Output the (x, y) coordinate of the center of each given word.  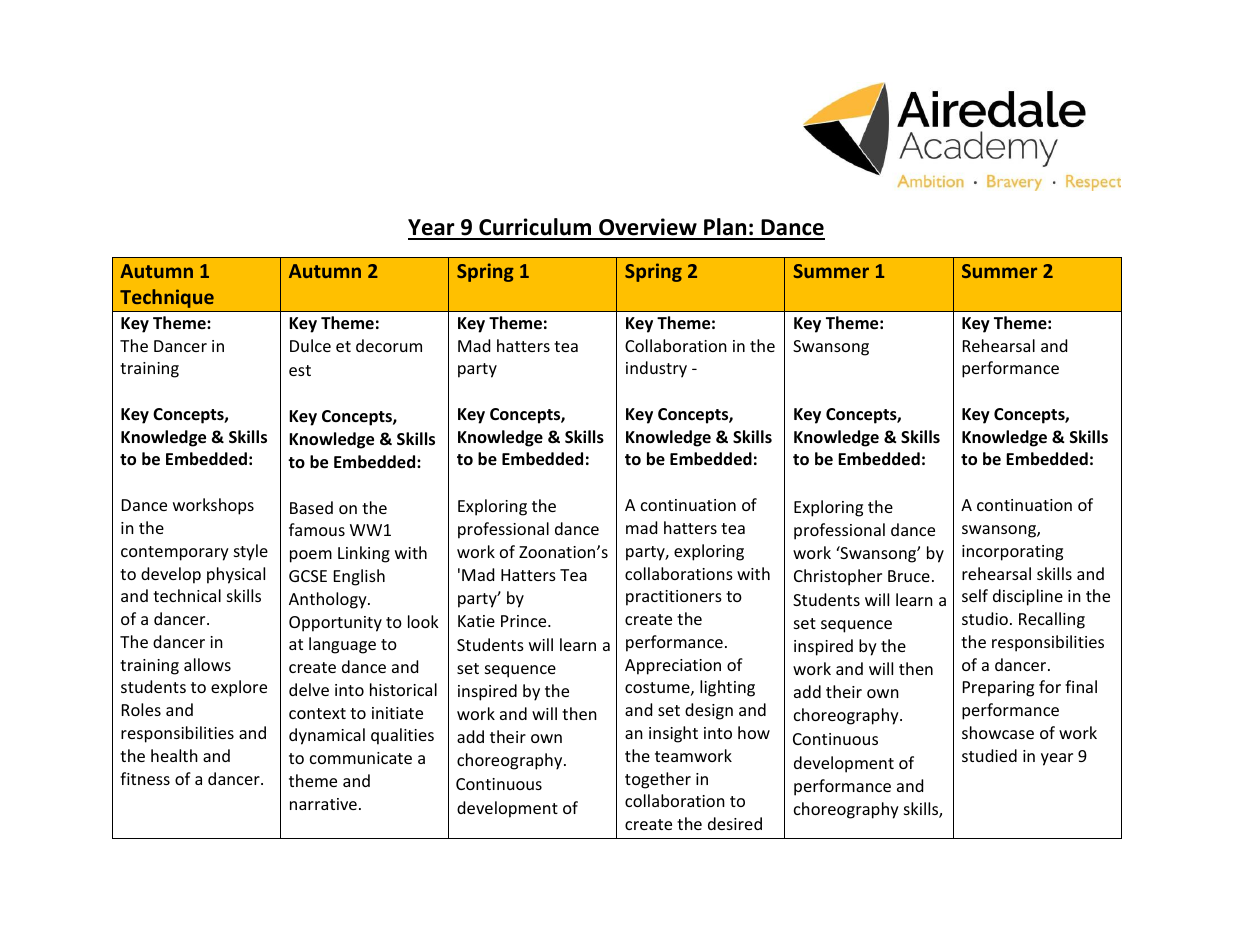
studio (985, 618)
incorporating (1012, 553)
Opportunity (335, 624)
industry (656, 369)
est (300, 370)
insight (673, 734)
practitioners (674, 598)
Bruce (909, 576)
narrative (323, 804)
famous (317, 529)
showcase (998, 732)
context (317, 713)
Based (311, 507)
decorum (389, 345)
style (251, 552)
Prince (525, 621)
